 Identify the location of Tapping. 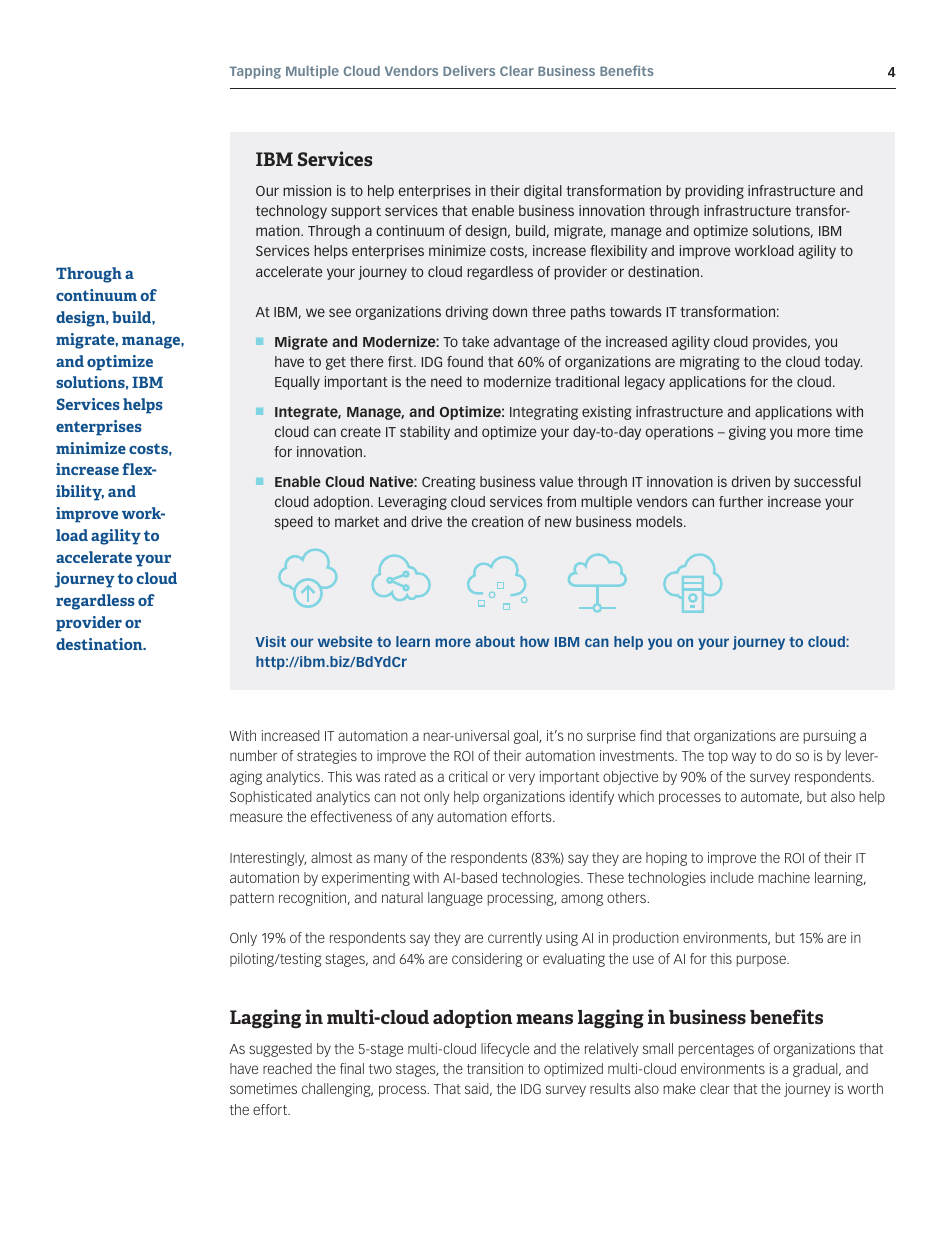
(255, 72).
